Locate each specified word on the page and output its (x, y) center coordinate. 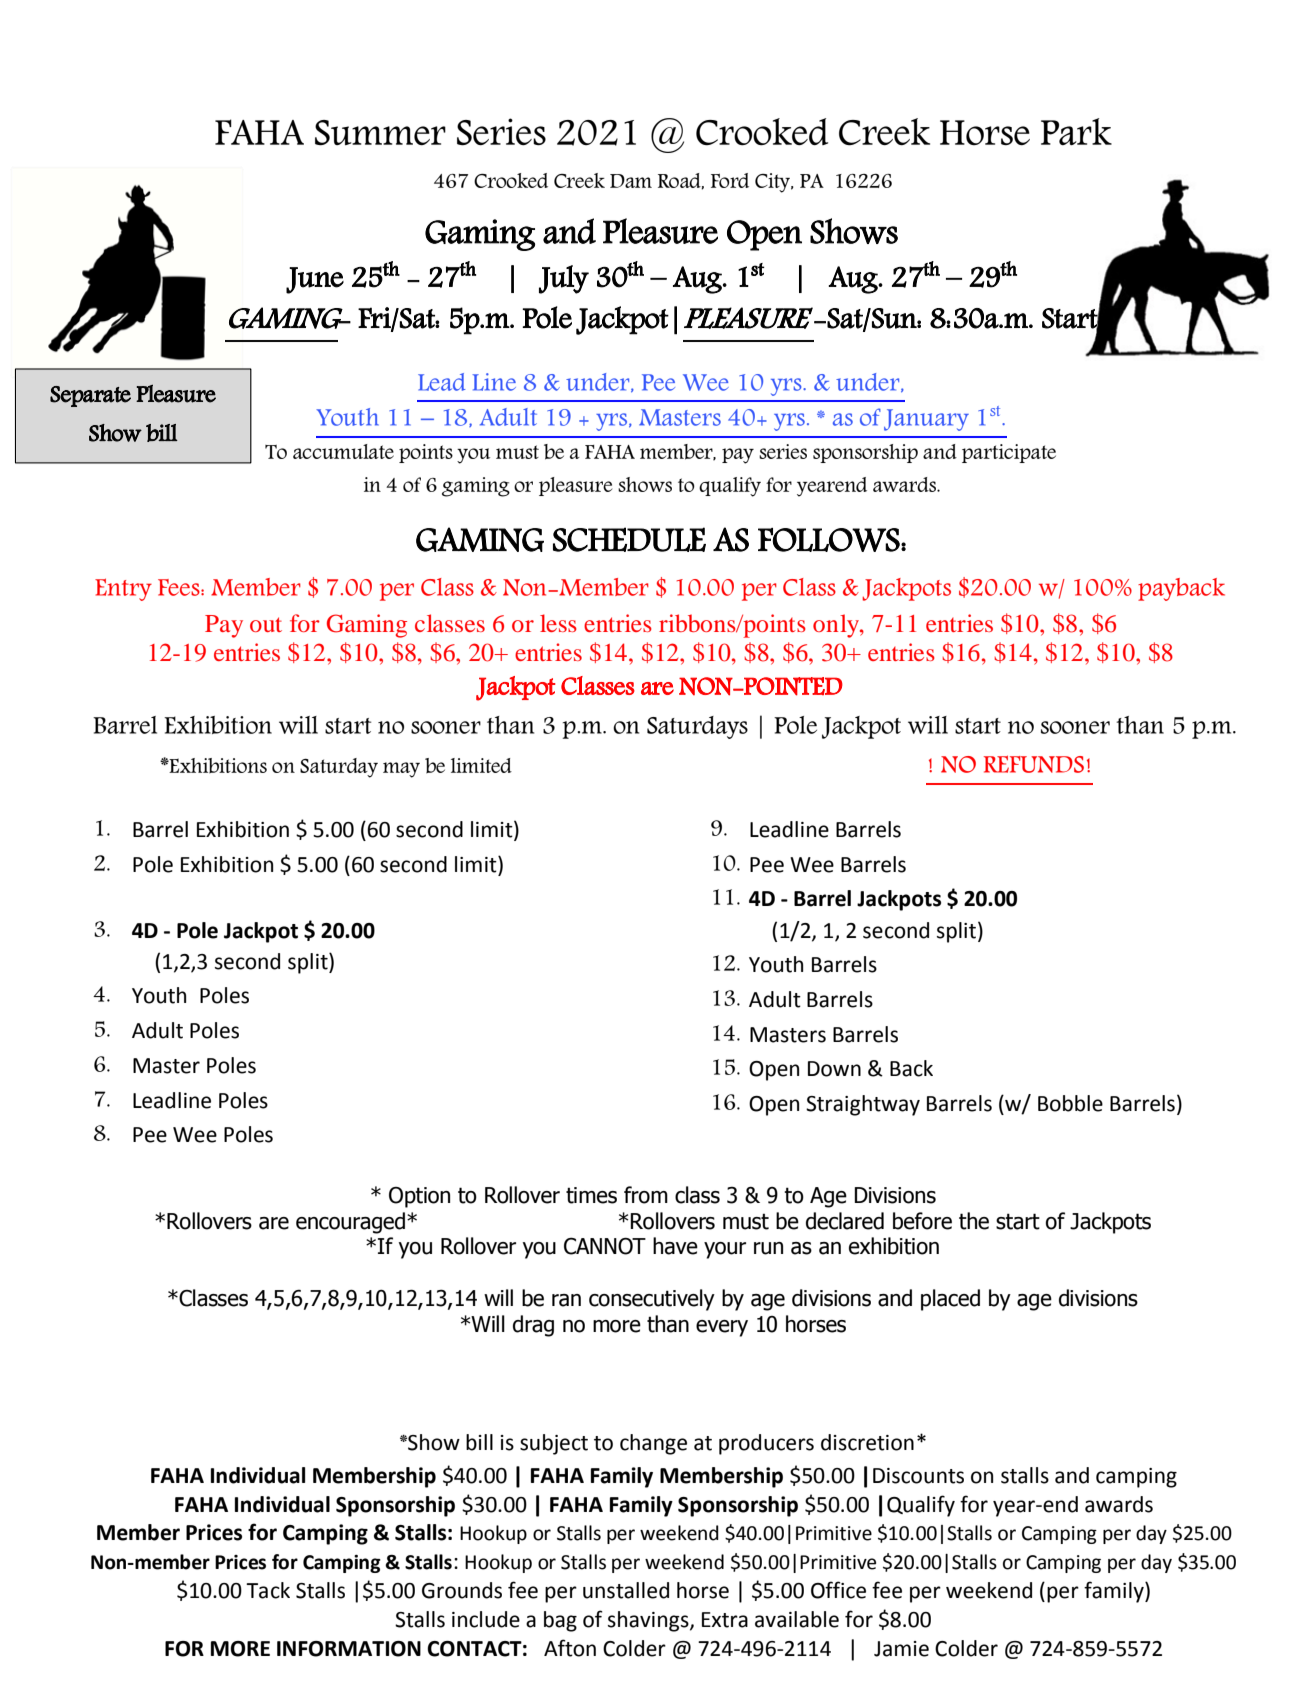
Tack (268, 1590)
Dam (631, 181)
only (837, 626)
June (315, 280)
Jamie (901, 1649)
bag (560, 1621)
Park (1076, 131)
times (591, 1195)
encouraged (352, 1223)
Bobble (1070, 1103)
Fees (180, 587)
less (558, 623)
